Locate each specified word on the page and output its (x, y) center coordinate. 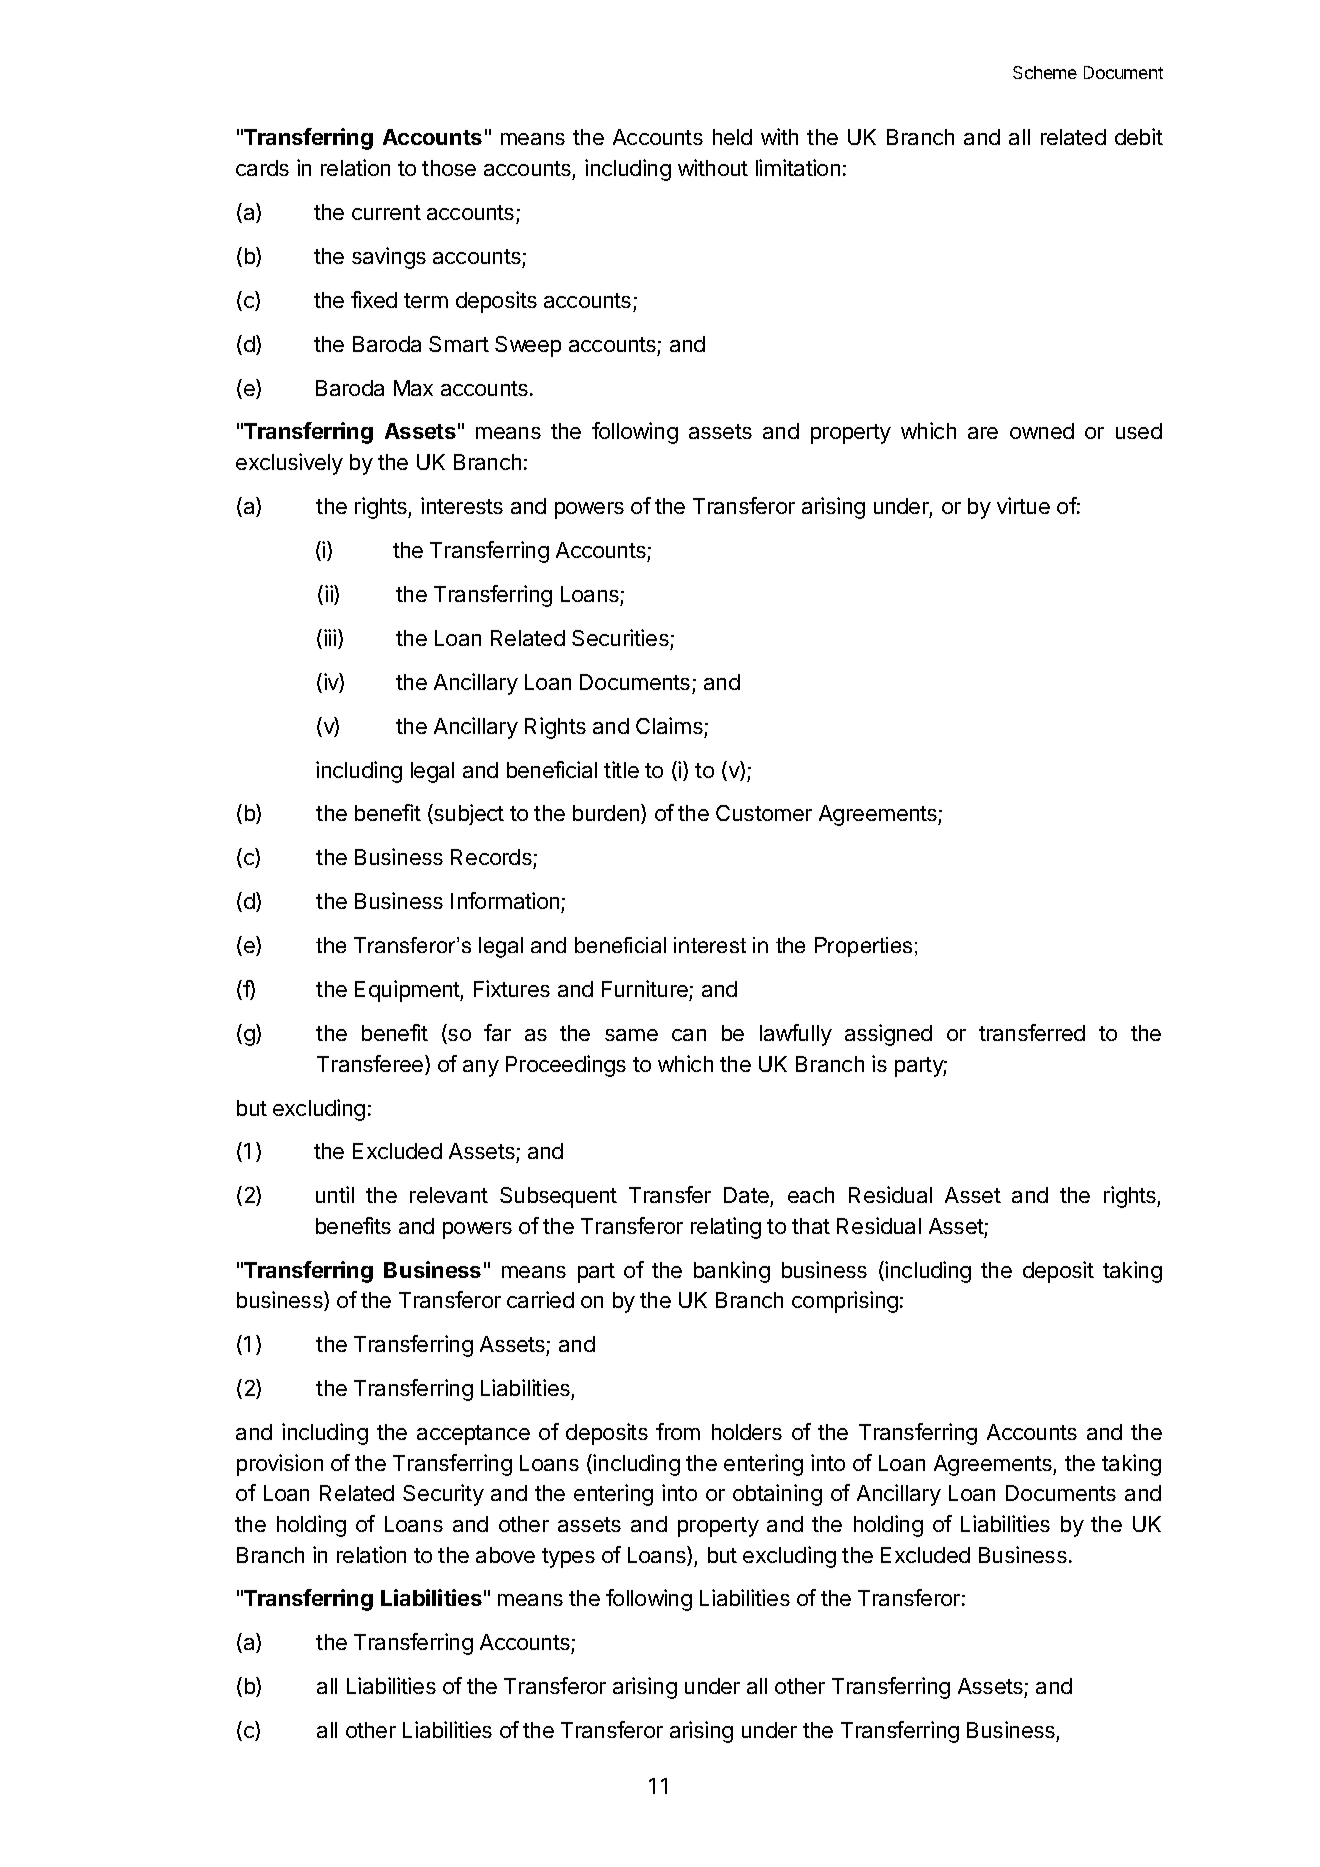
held (732, 137)
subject (468, 814)
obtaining (777, 1495)
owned (1042, 431)
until (335, 1194)
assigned (888, 1035)
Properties (863, 947)
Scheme (1045, 72)
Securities (620, 637)
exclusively (289, 464)
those (449, 168)
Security (443, 1495)
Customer (764, 813)
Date (747, 1197)
